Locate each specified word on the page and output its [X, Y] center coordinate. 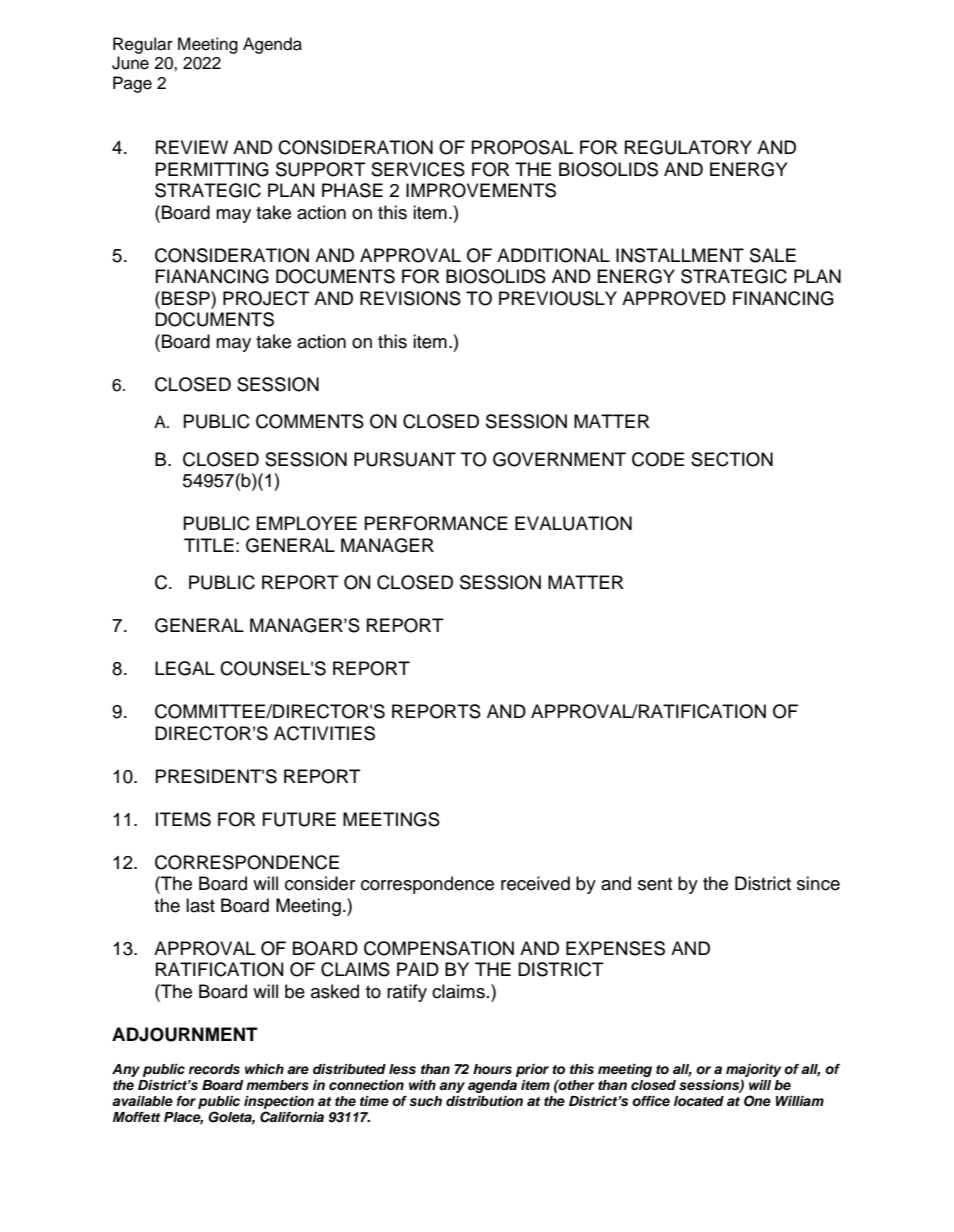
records [214, 1069]
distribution [484, 1101]
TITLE [209, 545]
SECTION [732, 459]
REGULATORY [688, 147]
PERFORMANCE [436, 523]
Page [132, 84]
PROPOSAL [522, 147]
